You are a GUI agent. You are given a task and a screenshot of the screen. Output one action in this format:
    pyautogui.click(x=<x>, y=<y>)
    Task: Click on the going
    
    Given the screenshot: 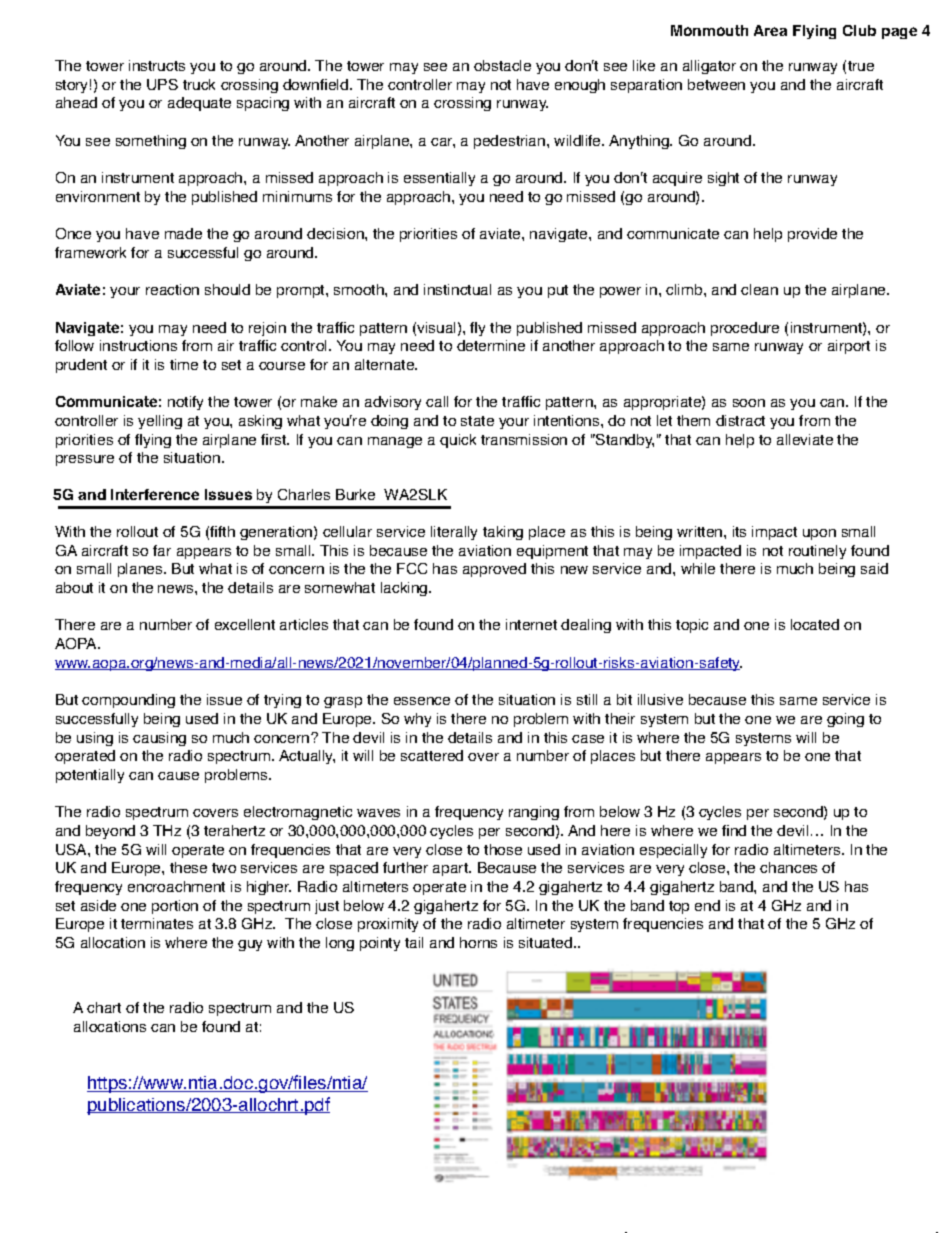 What is the action you would take?
    pyautogui.click(x=845, y=720)
